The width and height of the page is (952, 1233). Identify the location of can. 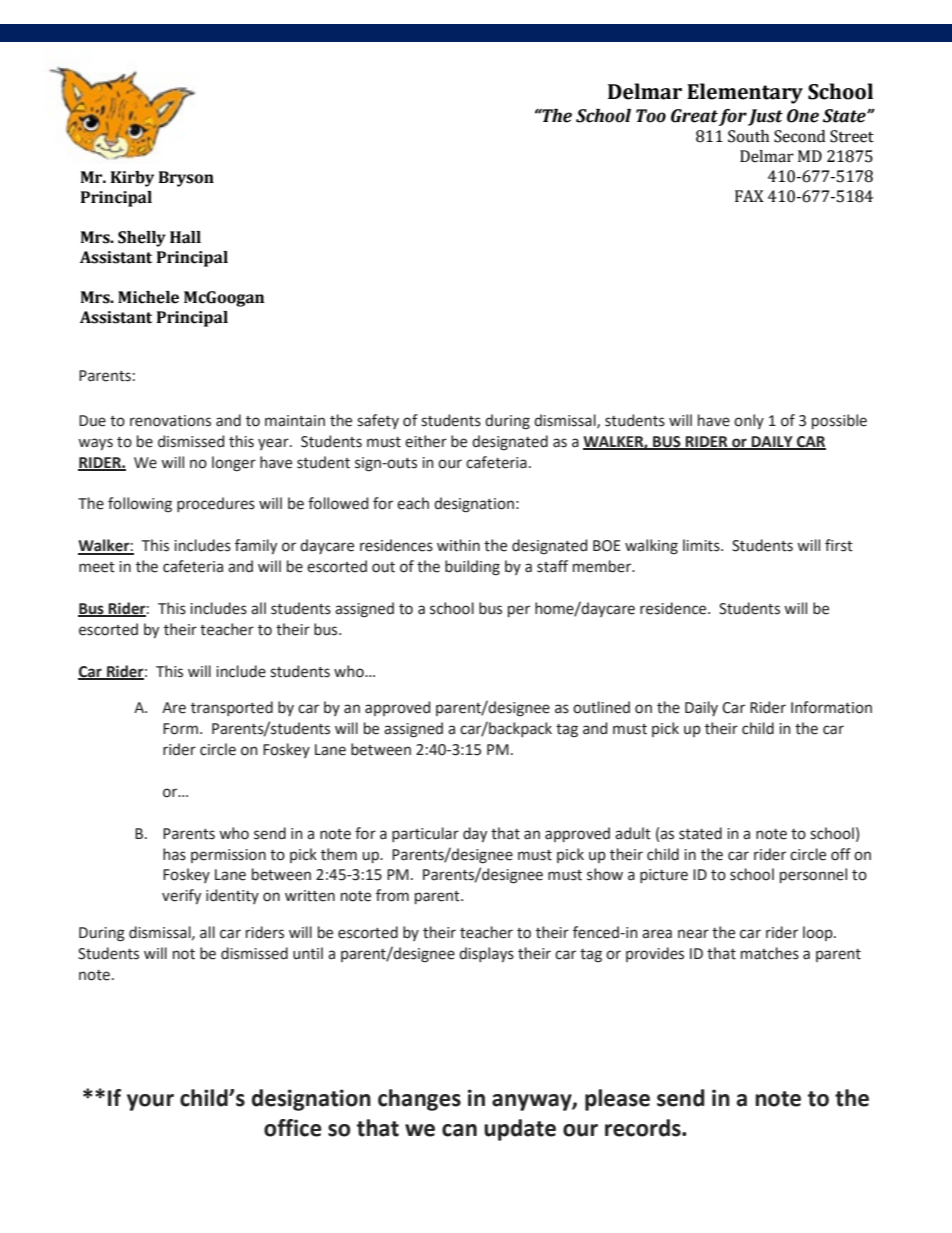
(459, 1130).
